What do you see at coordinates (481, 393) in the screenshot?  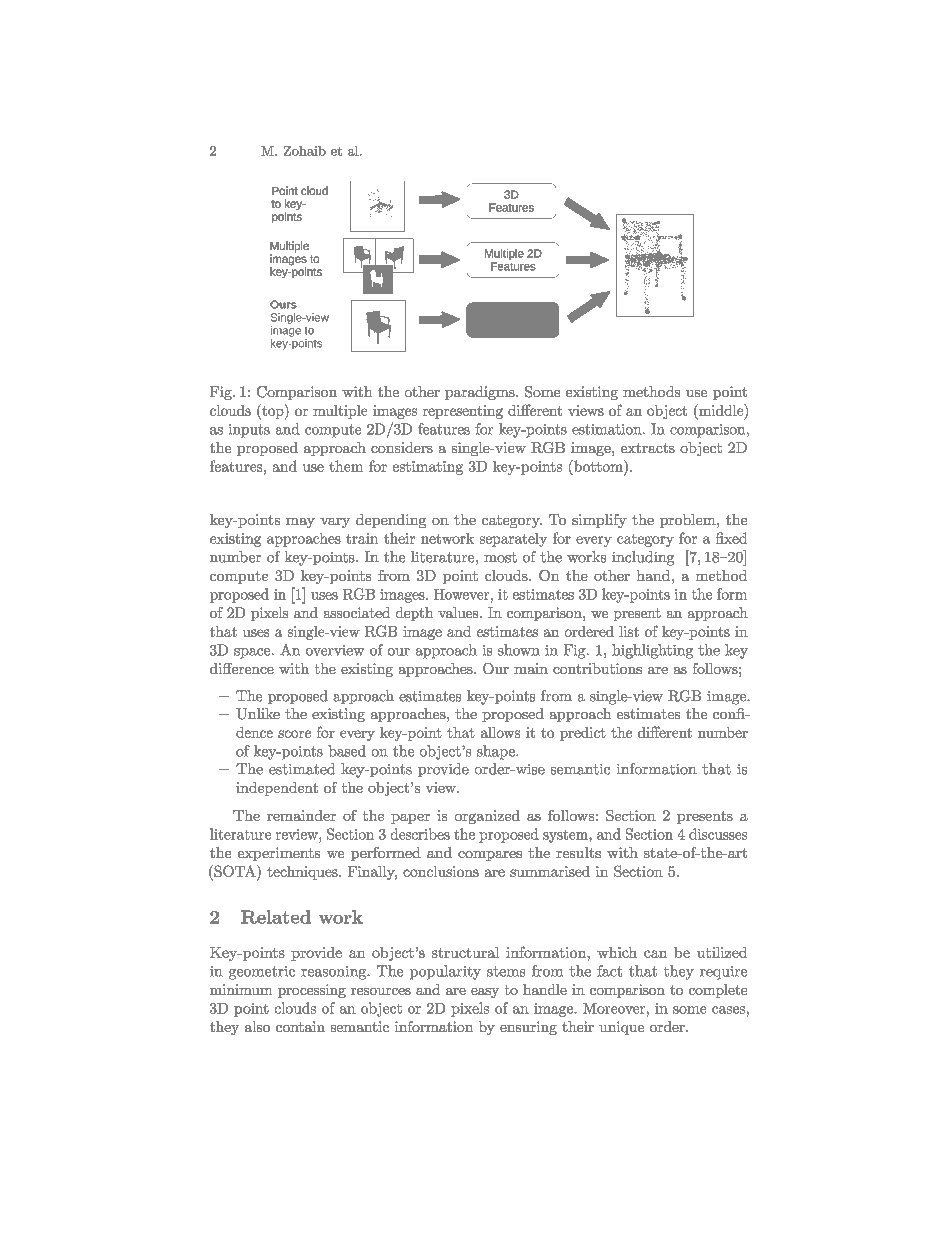 I see `paradigms` at bounding box center [481, 393].
